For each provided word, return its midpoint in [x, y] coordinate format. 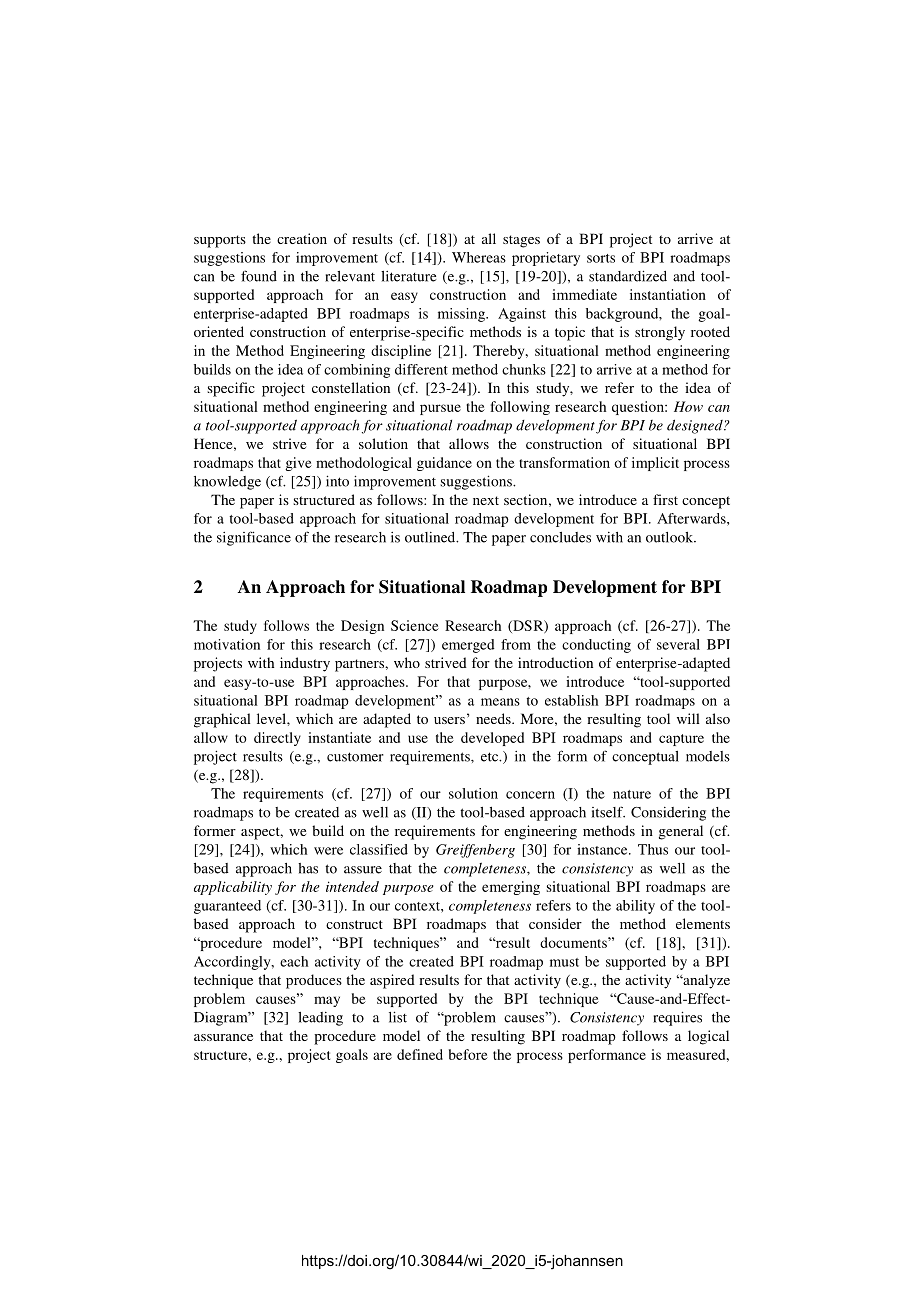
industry [305, 664]
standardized [628, 276]
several [678, 644]
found [259, 276]
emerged [468, 646]
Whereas [479, 257]
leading [320, 1019]
